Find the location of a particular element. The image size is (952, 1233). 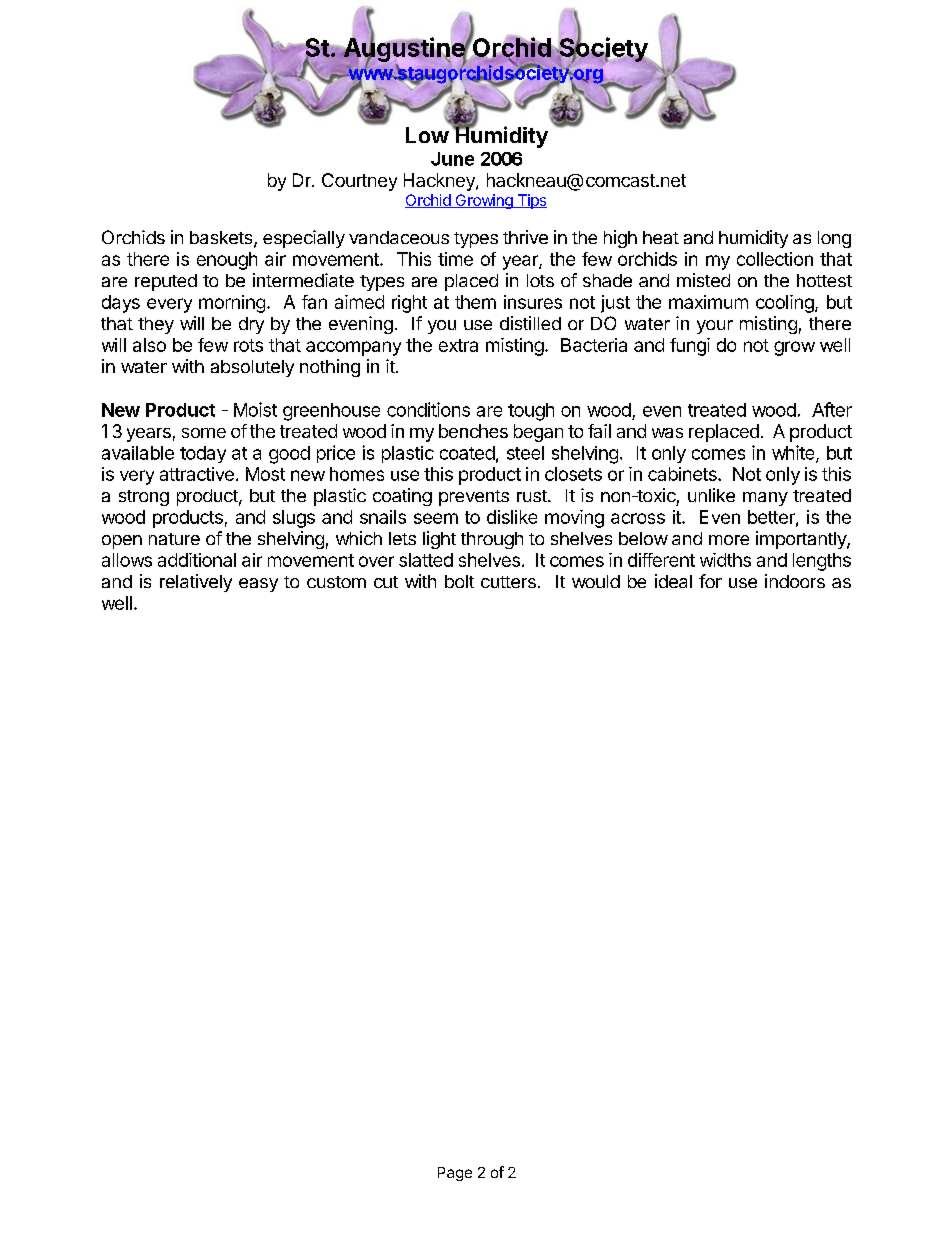

for is located at coordinates (710, 581).
